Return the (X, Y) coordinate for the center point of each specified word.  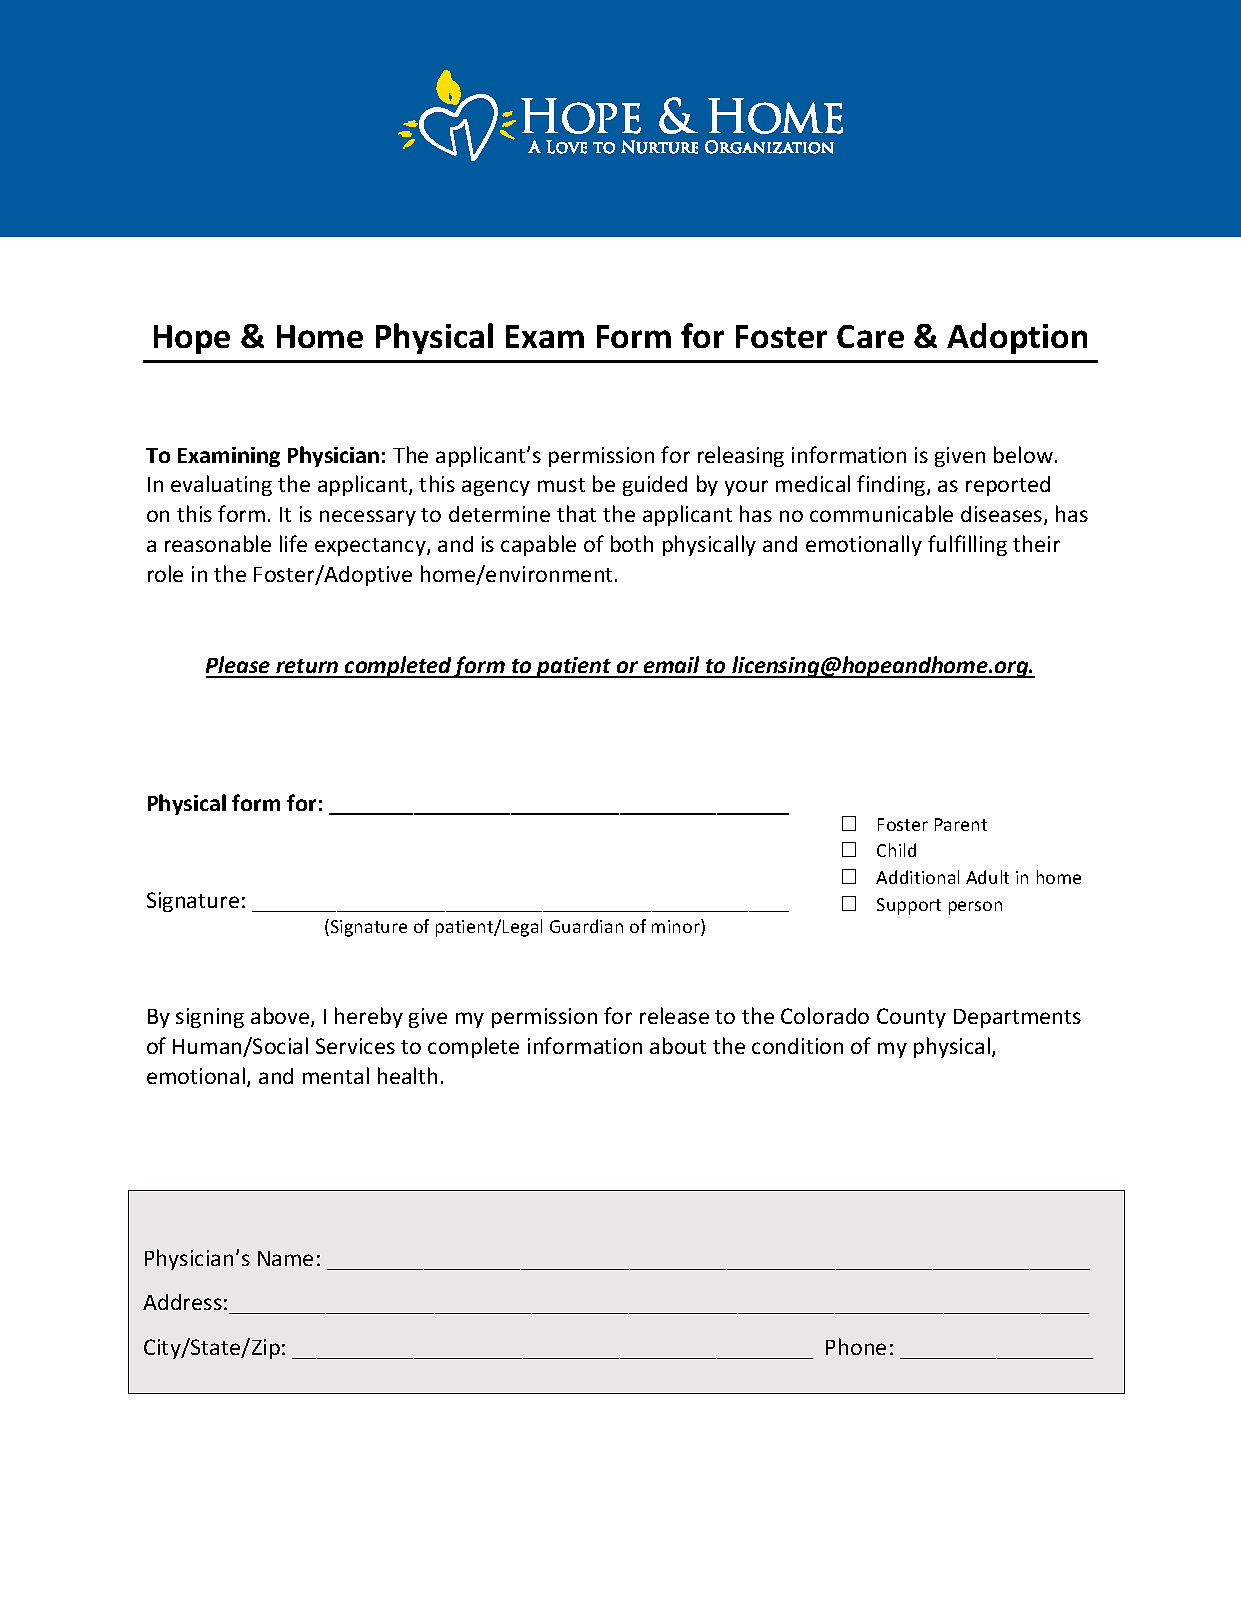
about (678, 1045)
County (911, 1018)
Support (909, 906)
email (672, 666)
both (632, 543)
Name (285, 1258)
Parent (961, 824)
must (561, 485)
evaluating (221, 485)
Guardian (586, 926)
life (293, 543)
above (281, 1017)
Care (870, 336)
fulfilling (967, 545)
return (307, 668)
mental (336, 1075)
